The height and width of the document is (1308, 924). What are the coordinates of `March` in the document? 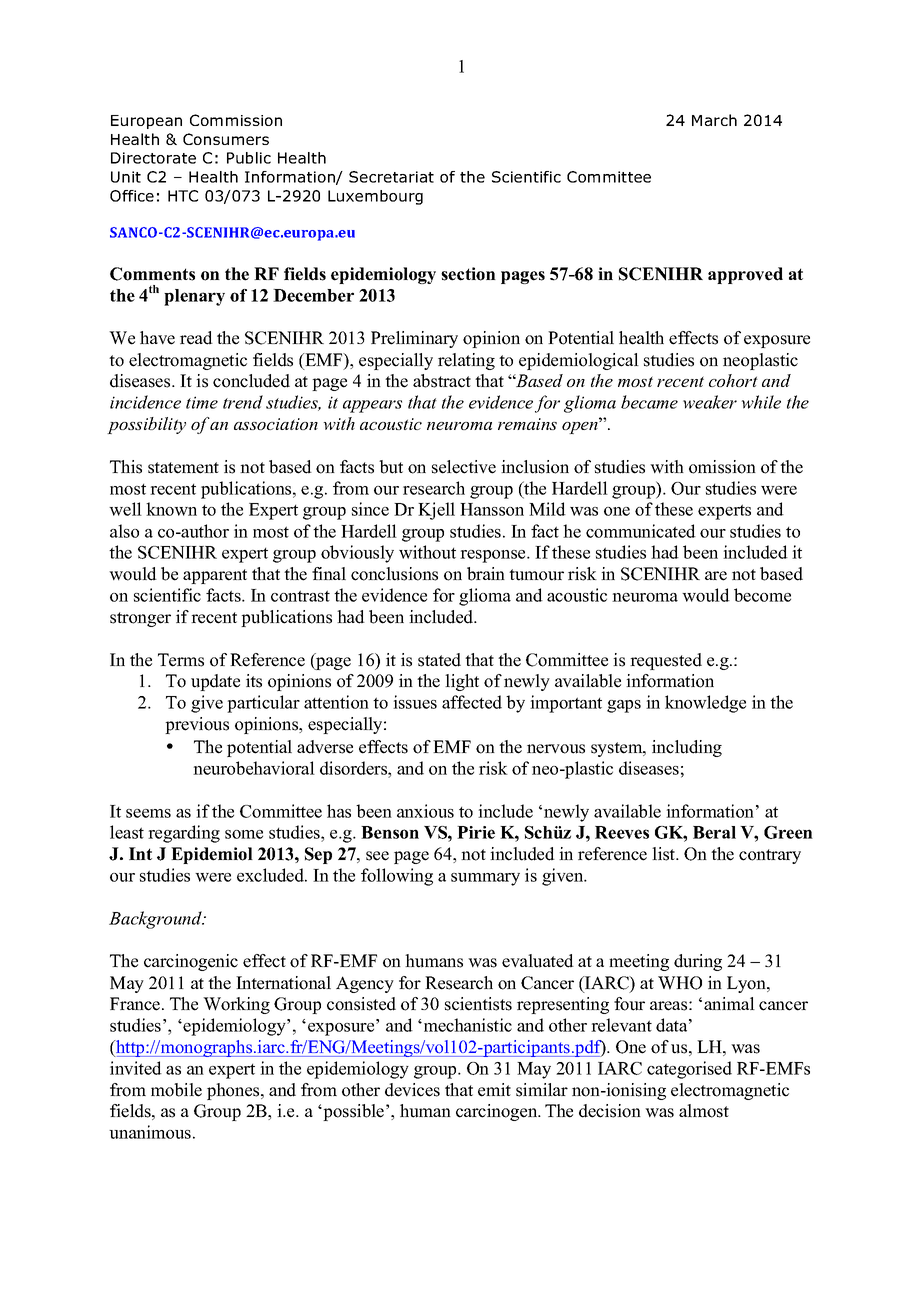 It's located at (714, 120).
